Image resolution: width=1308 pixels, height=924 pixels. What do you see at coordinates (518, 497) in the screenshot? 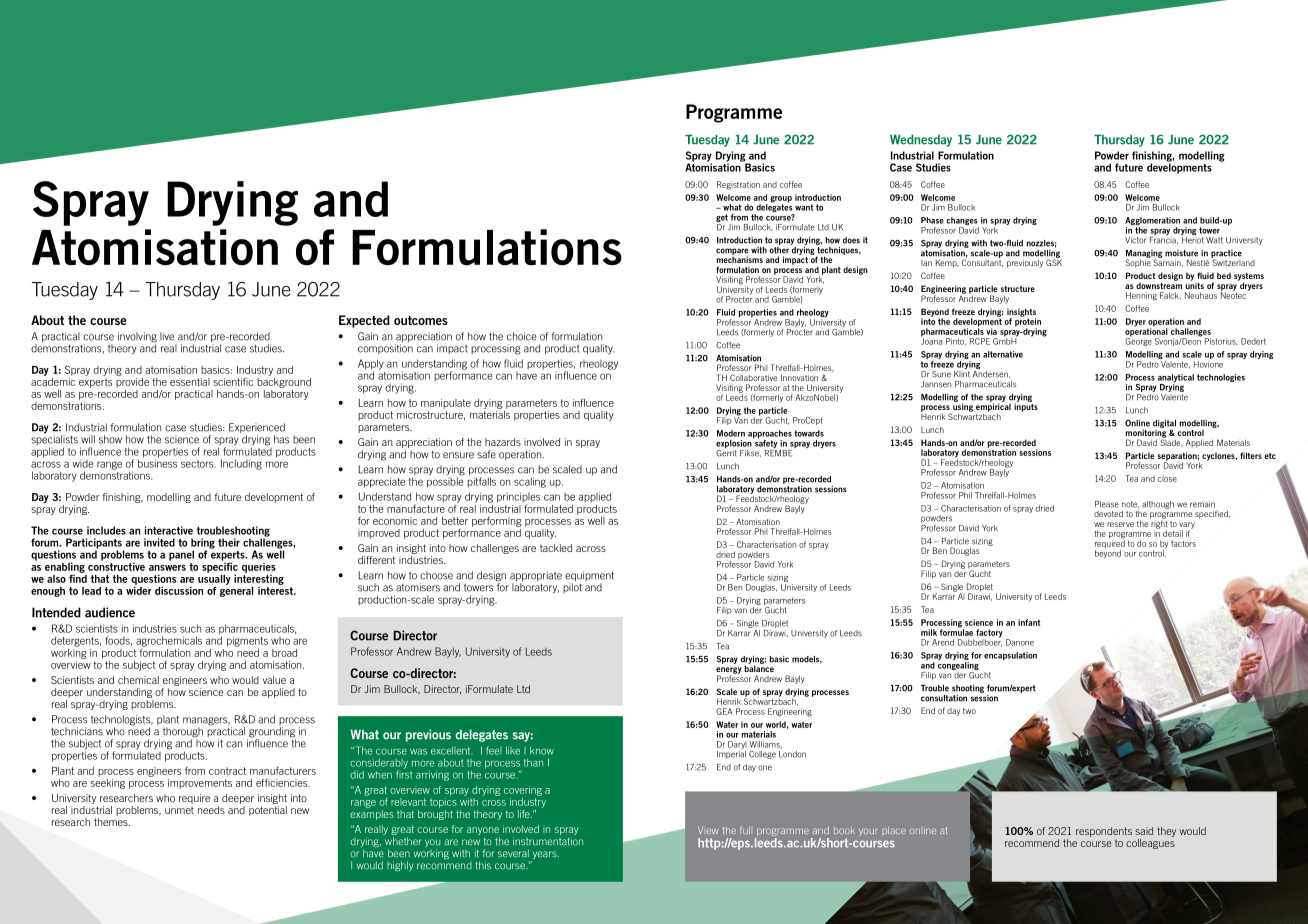
I see `principles` at bounding box center [518, 497].
